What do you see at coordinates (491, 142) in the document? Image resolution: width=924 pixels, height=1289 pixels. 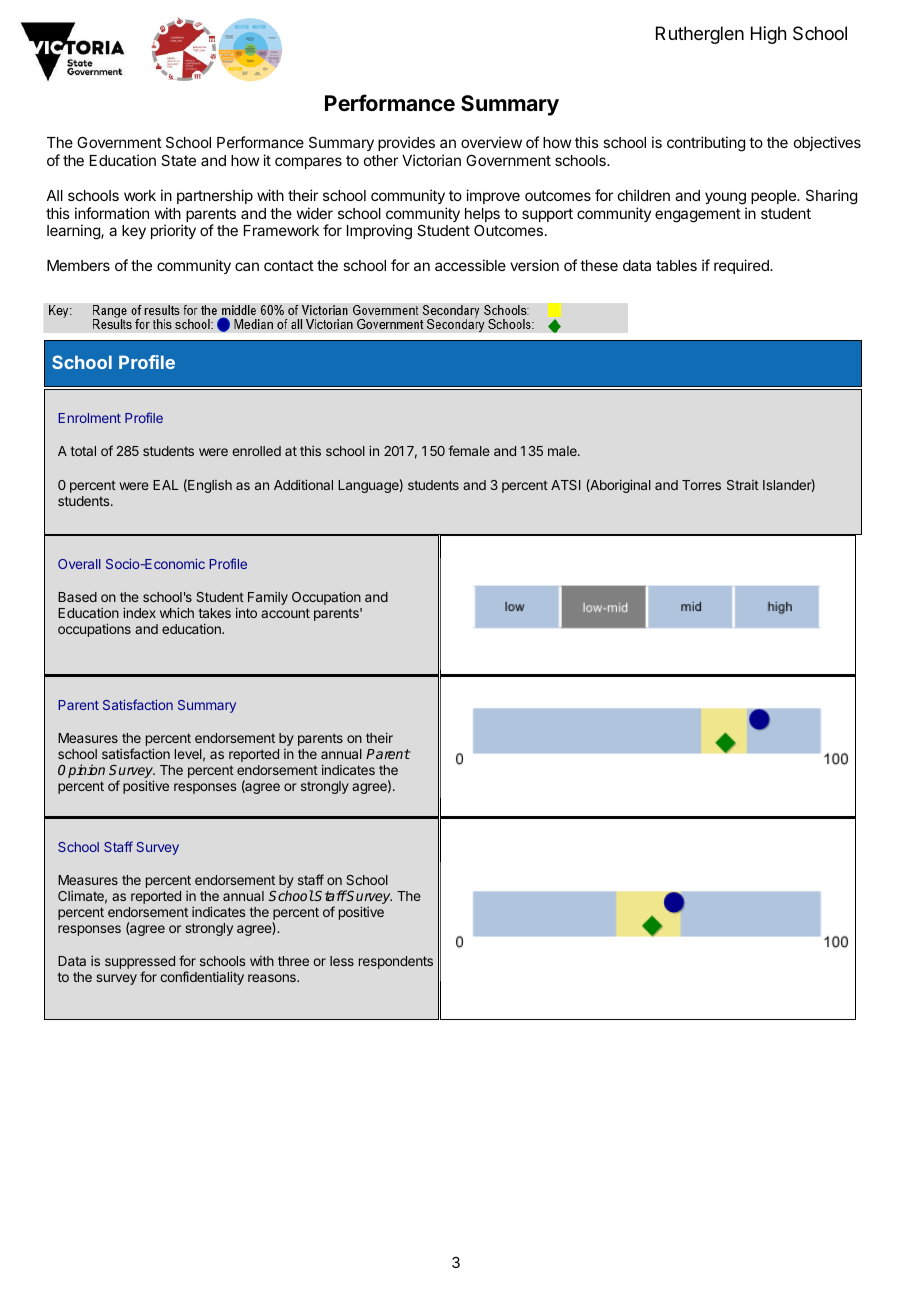 I see `overview` at bounding box center [491, 142].
